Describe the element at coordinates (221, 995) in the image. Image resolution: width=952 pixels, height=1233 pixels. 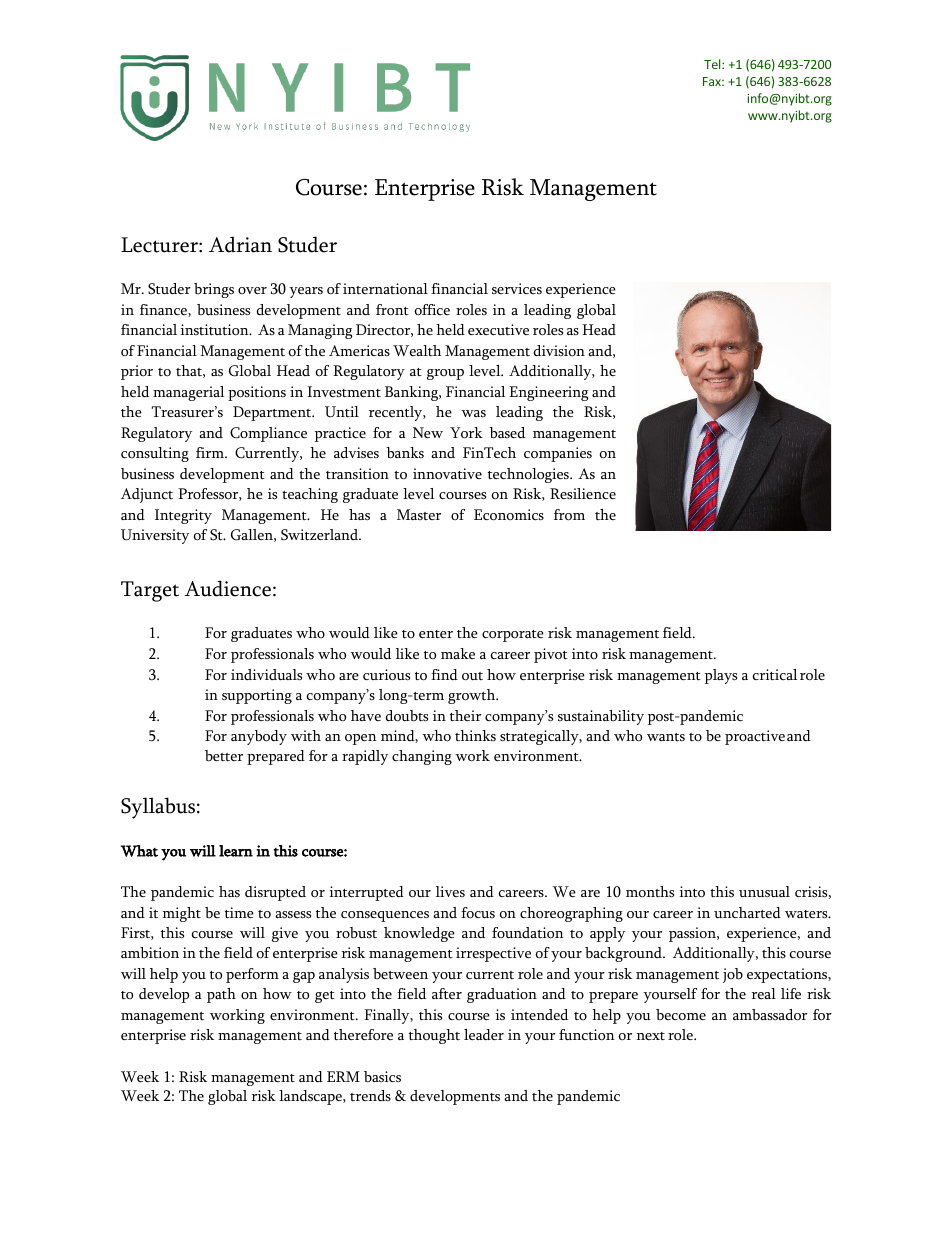
I see `path` at that location.
